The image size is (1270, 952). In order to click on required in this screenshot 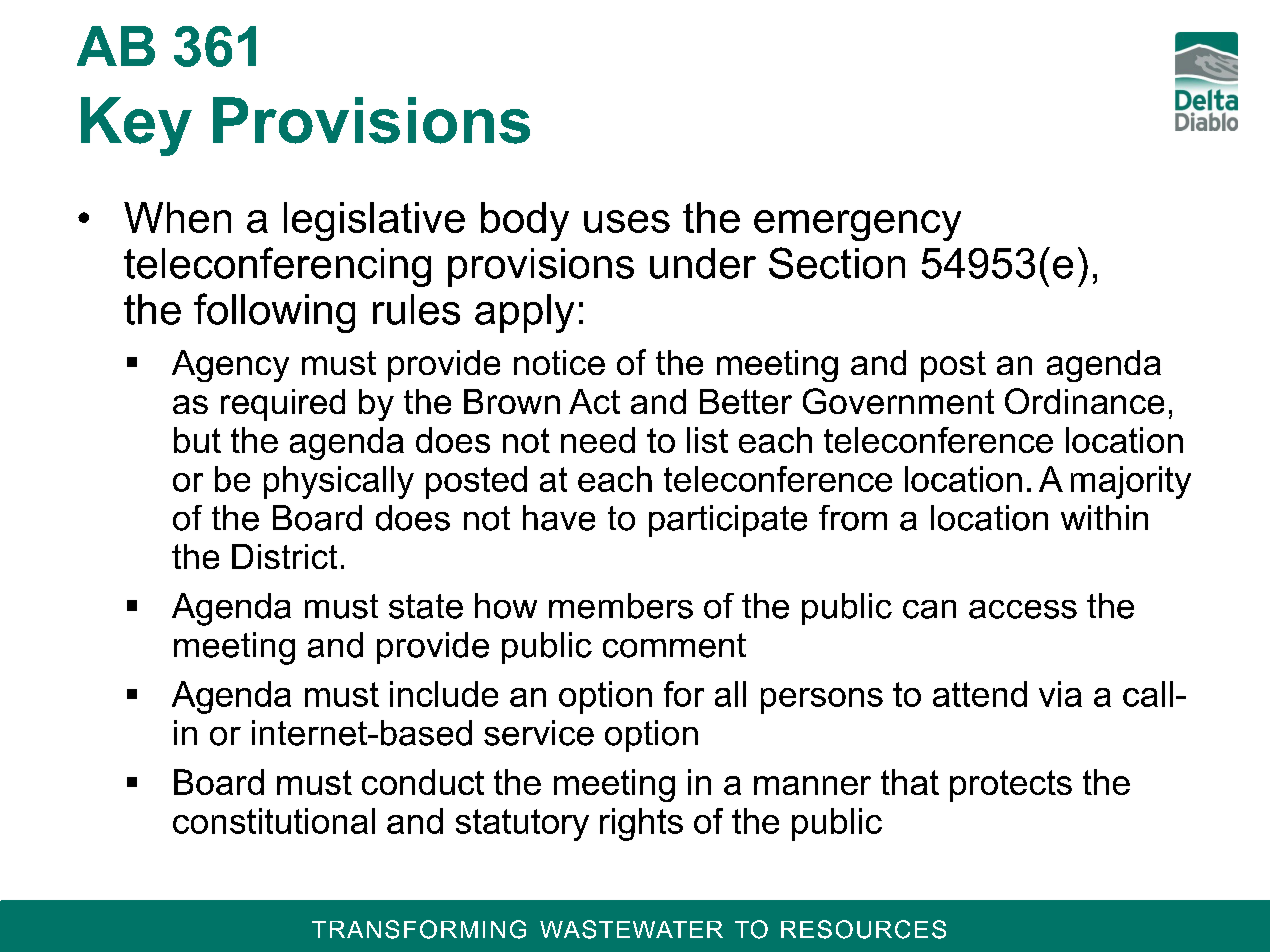, I will do `click(283, 405)`.
